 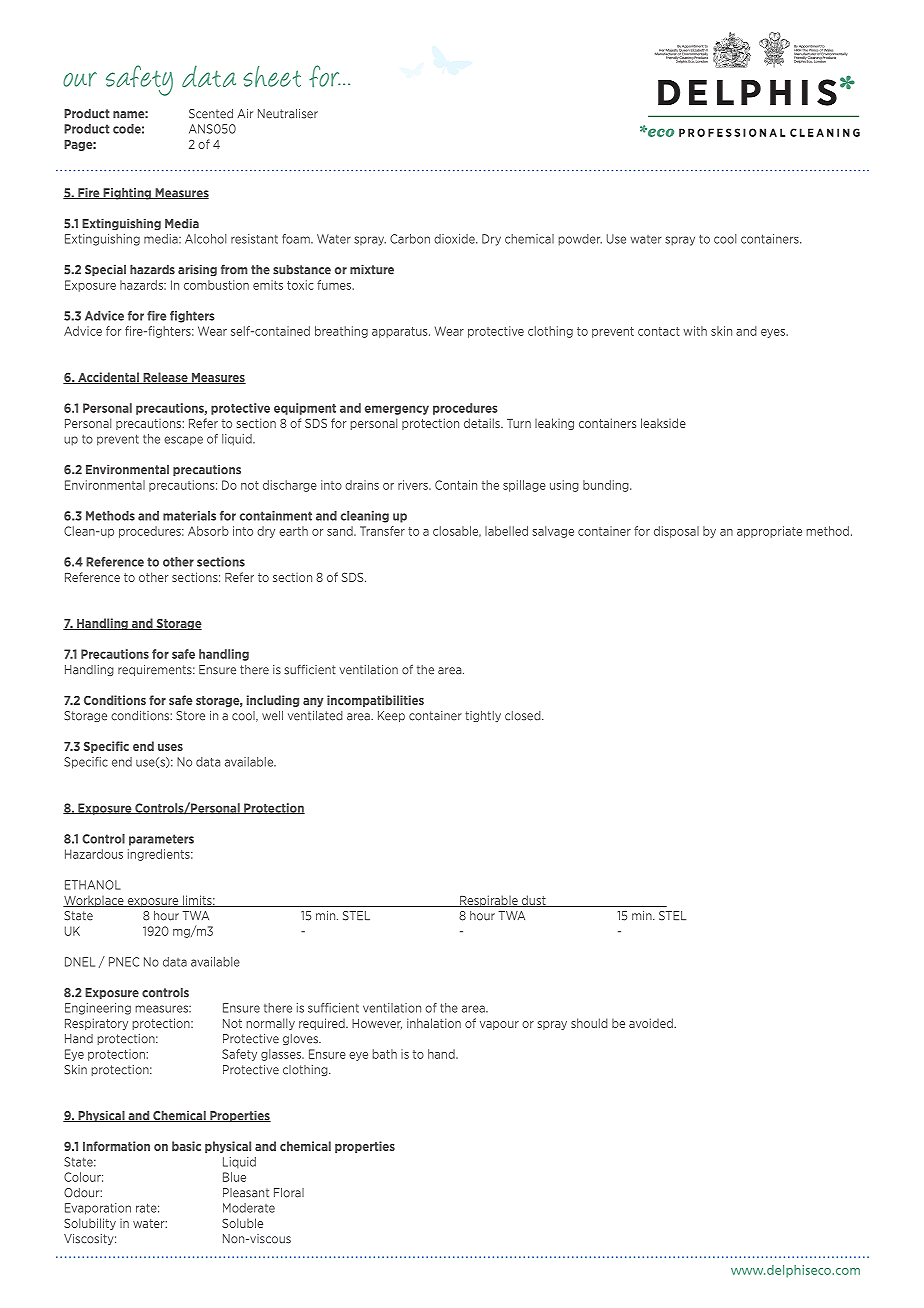 What do you see at coordinates (161, 840) in the page?
I see `parameters` at bounding box center [161, 840].
